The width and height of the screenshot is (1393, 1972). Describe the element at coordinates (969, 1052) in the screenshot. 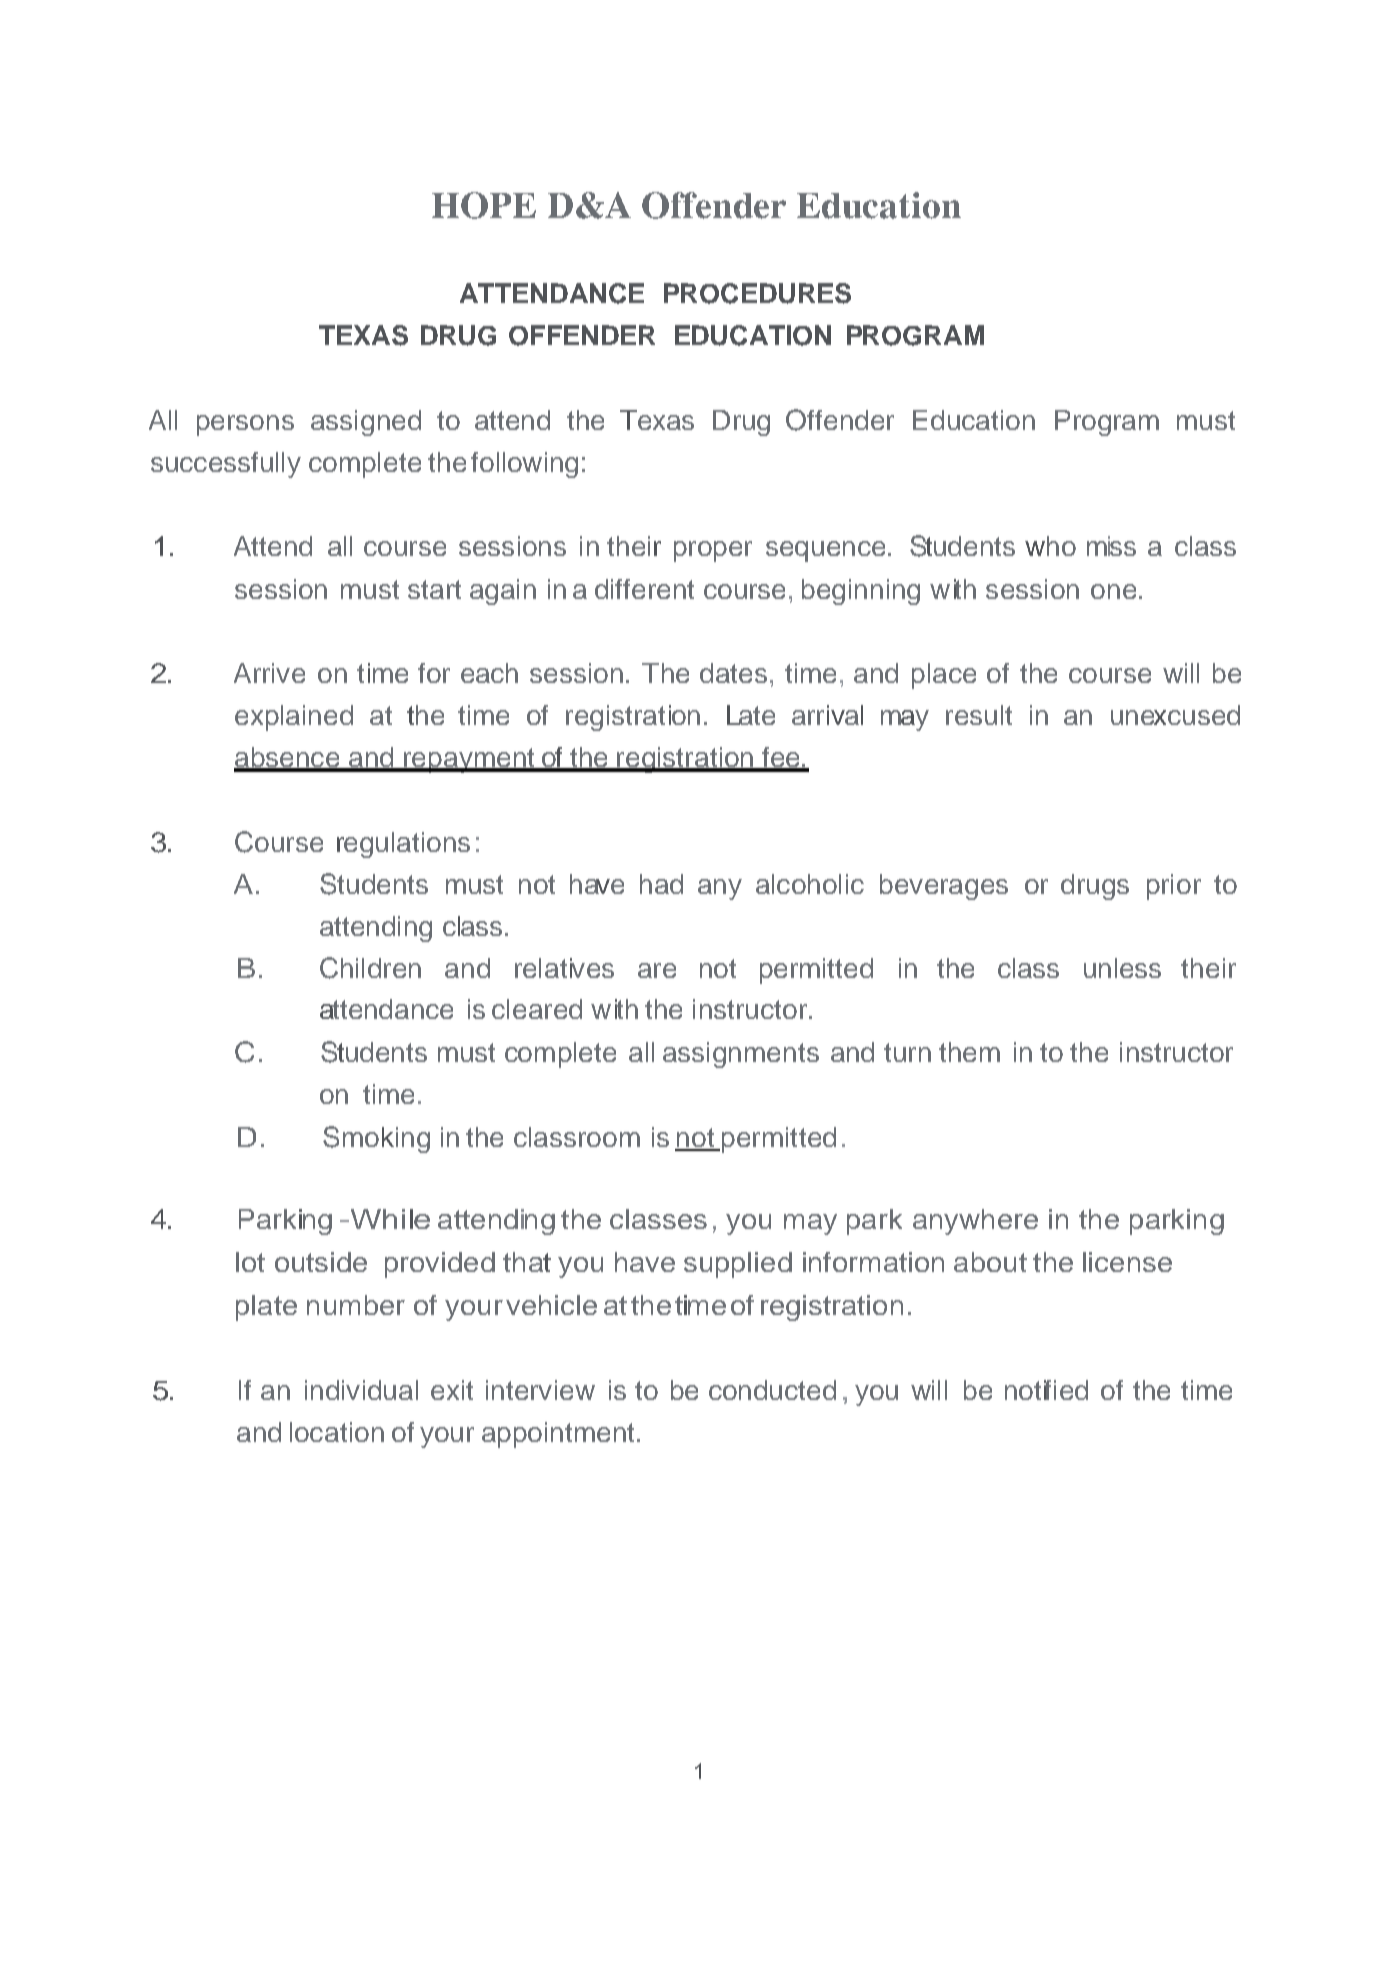

I see `them` at that location.
